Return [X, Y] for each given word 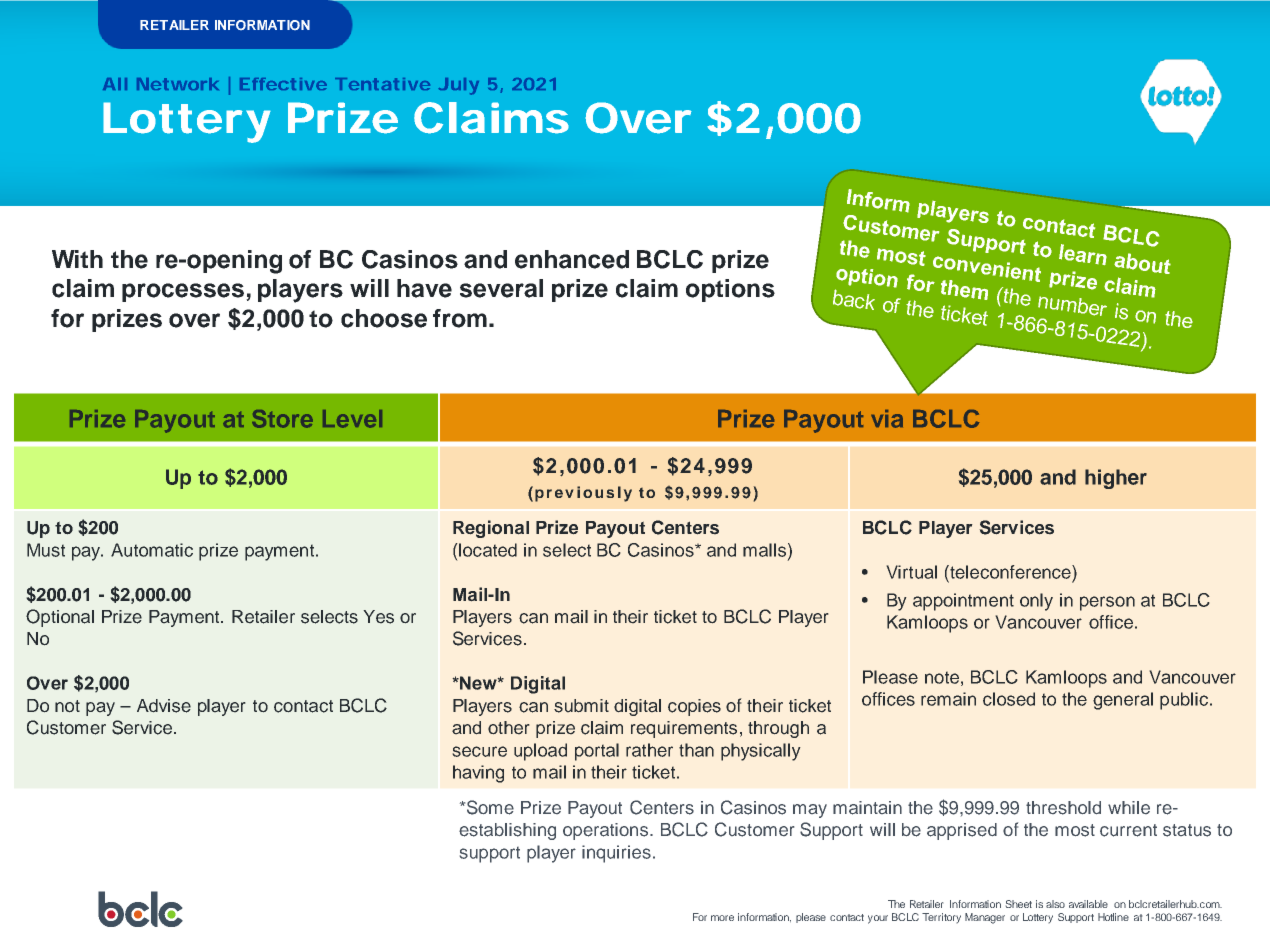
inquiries [616, 854]
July [459, 86]
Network [178, 84]
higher [1116, 479]
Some [489, 807]
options [730, 290]
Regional [491, 529]
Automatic [152, 550]
